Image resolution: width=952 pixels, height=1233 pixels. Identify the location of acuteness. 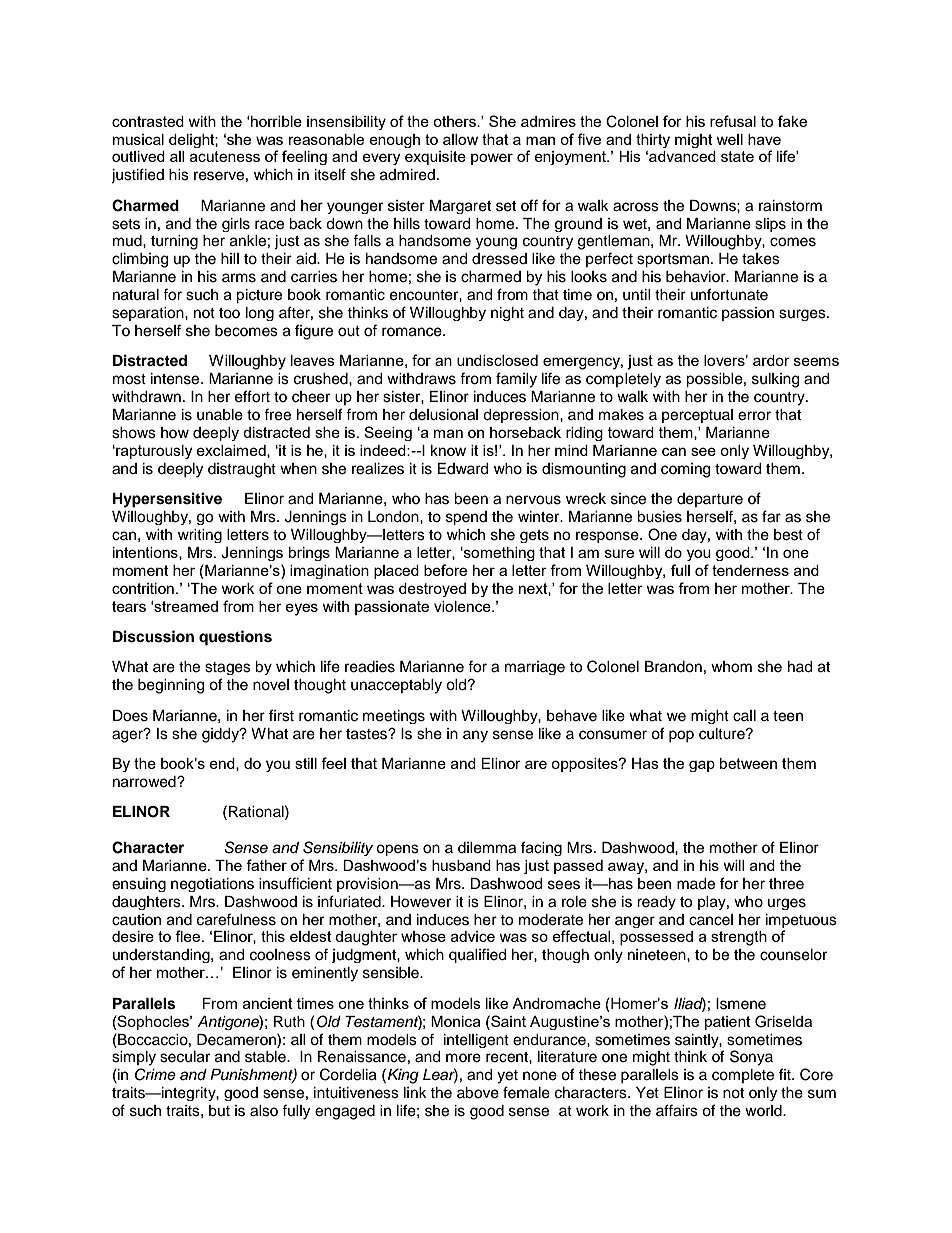
(225, 156).
